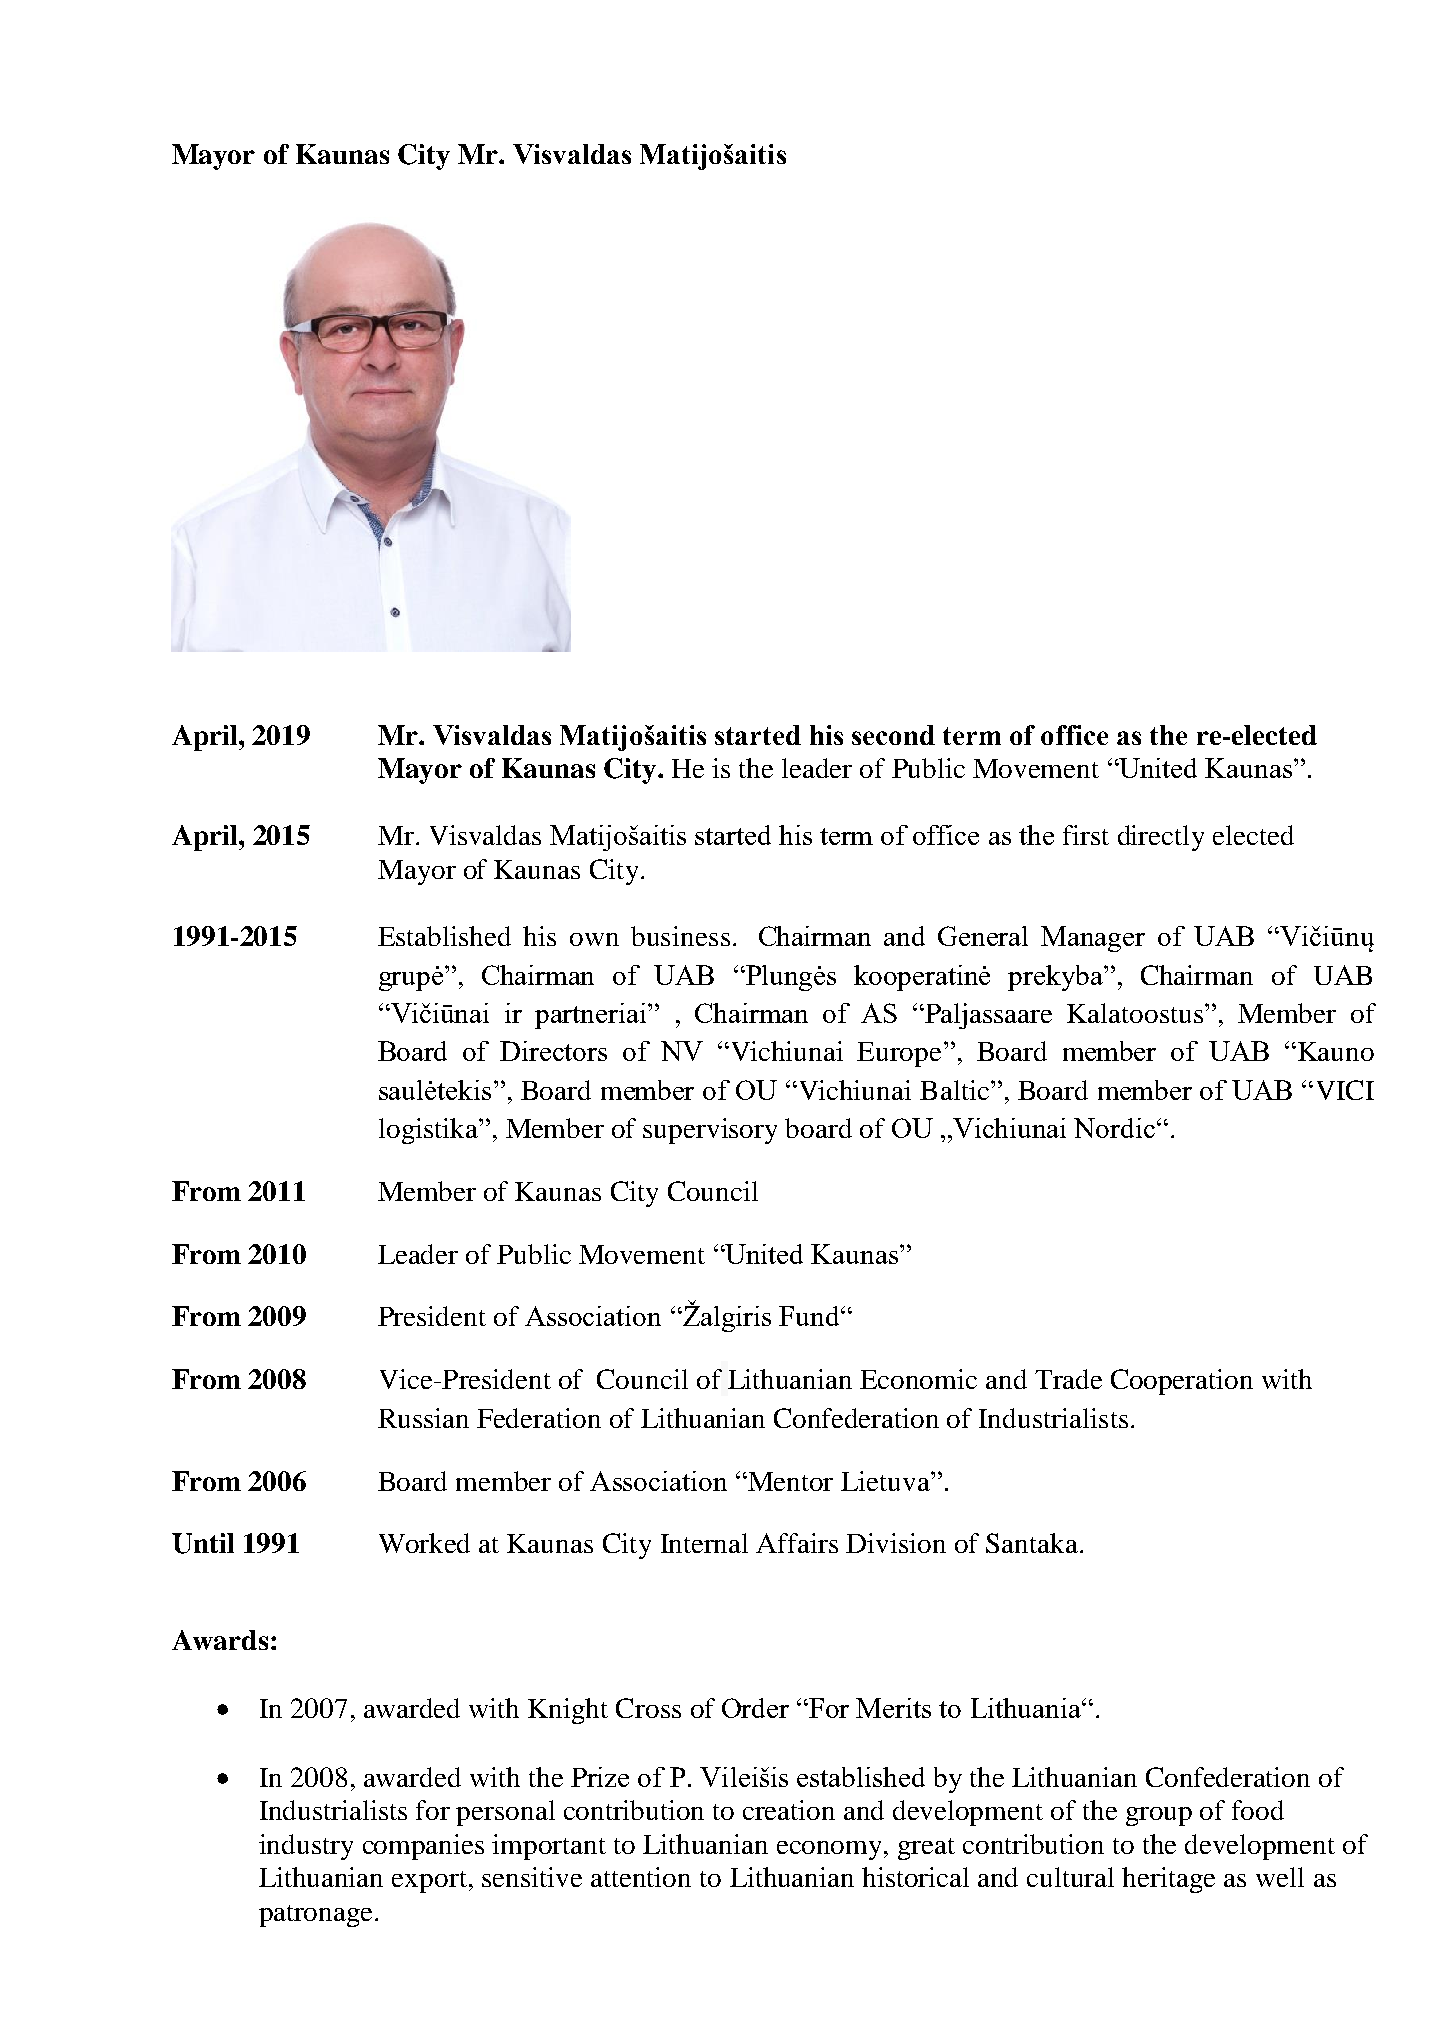 This screenshot has width=1443, height=2041. I want to click on Division, so click(896, 1543).
